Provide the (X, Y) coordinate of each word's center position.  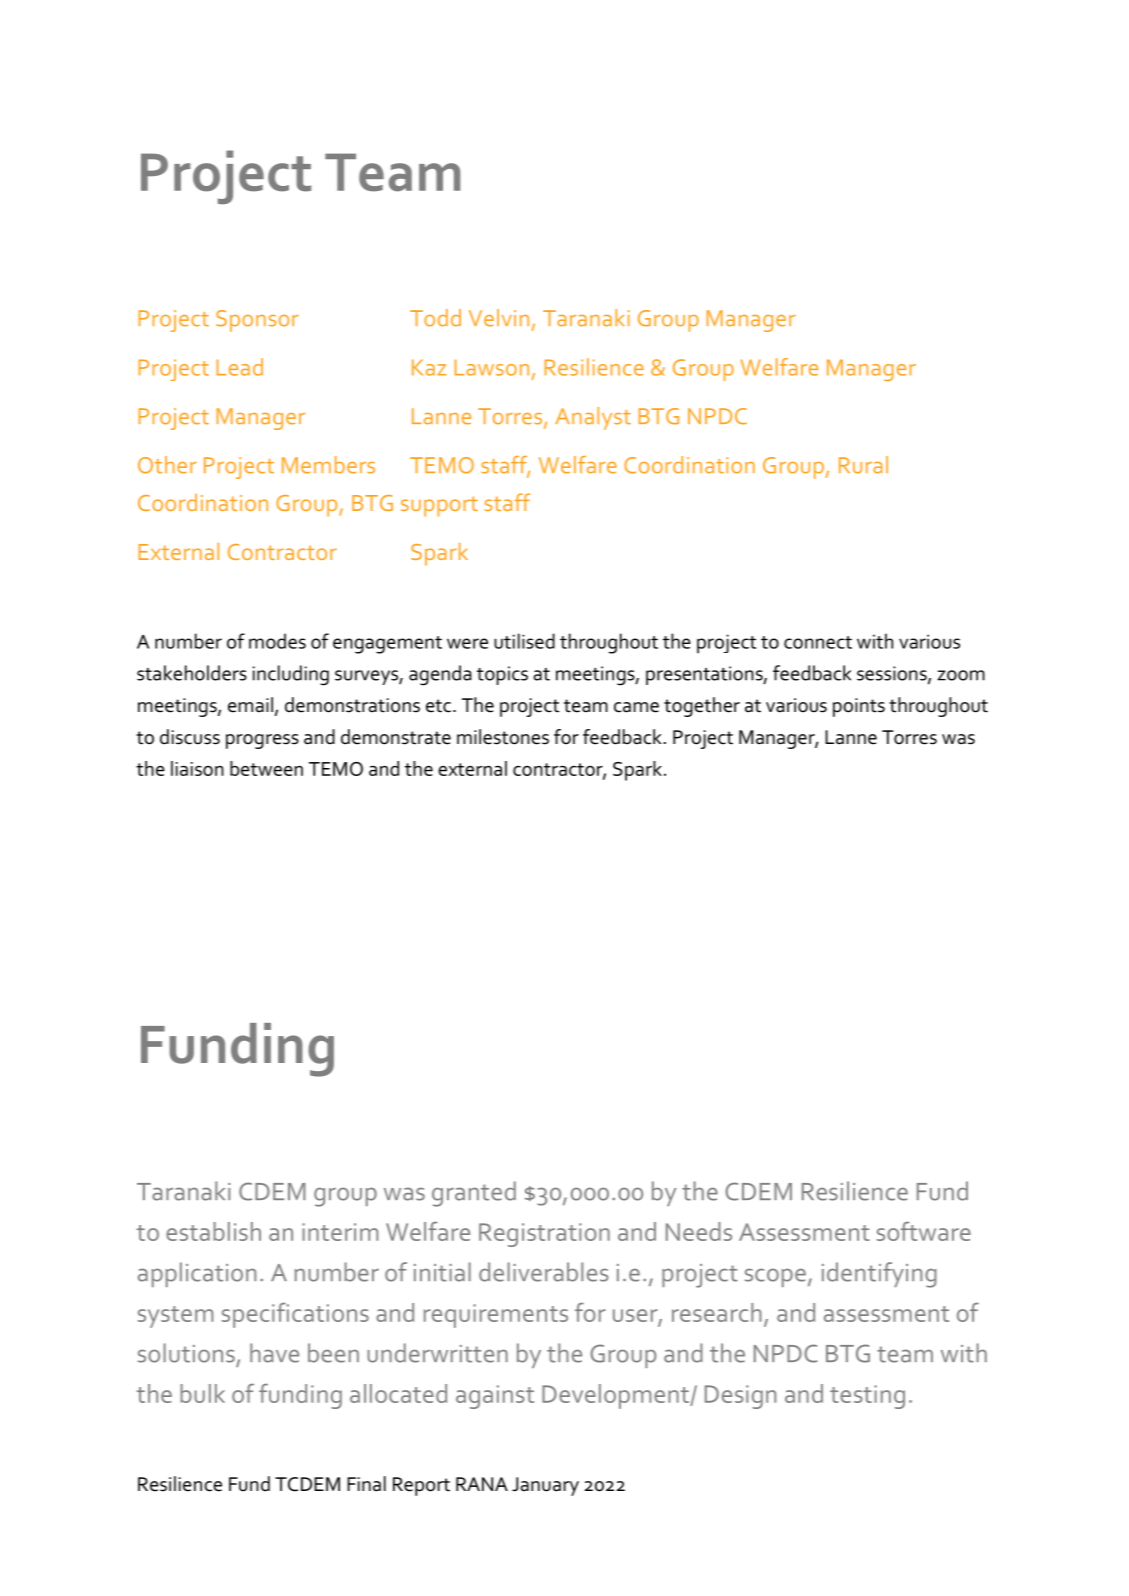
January (545, 1486)
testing (867, 1397)
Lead (239, 367)
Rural (863, 465)
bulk (202, 1393)
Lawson (491, 367)
